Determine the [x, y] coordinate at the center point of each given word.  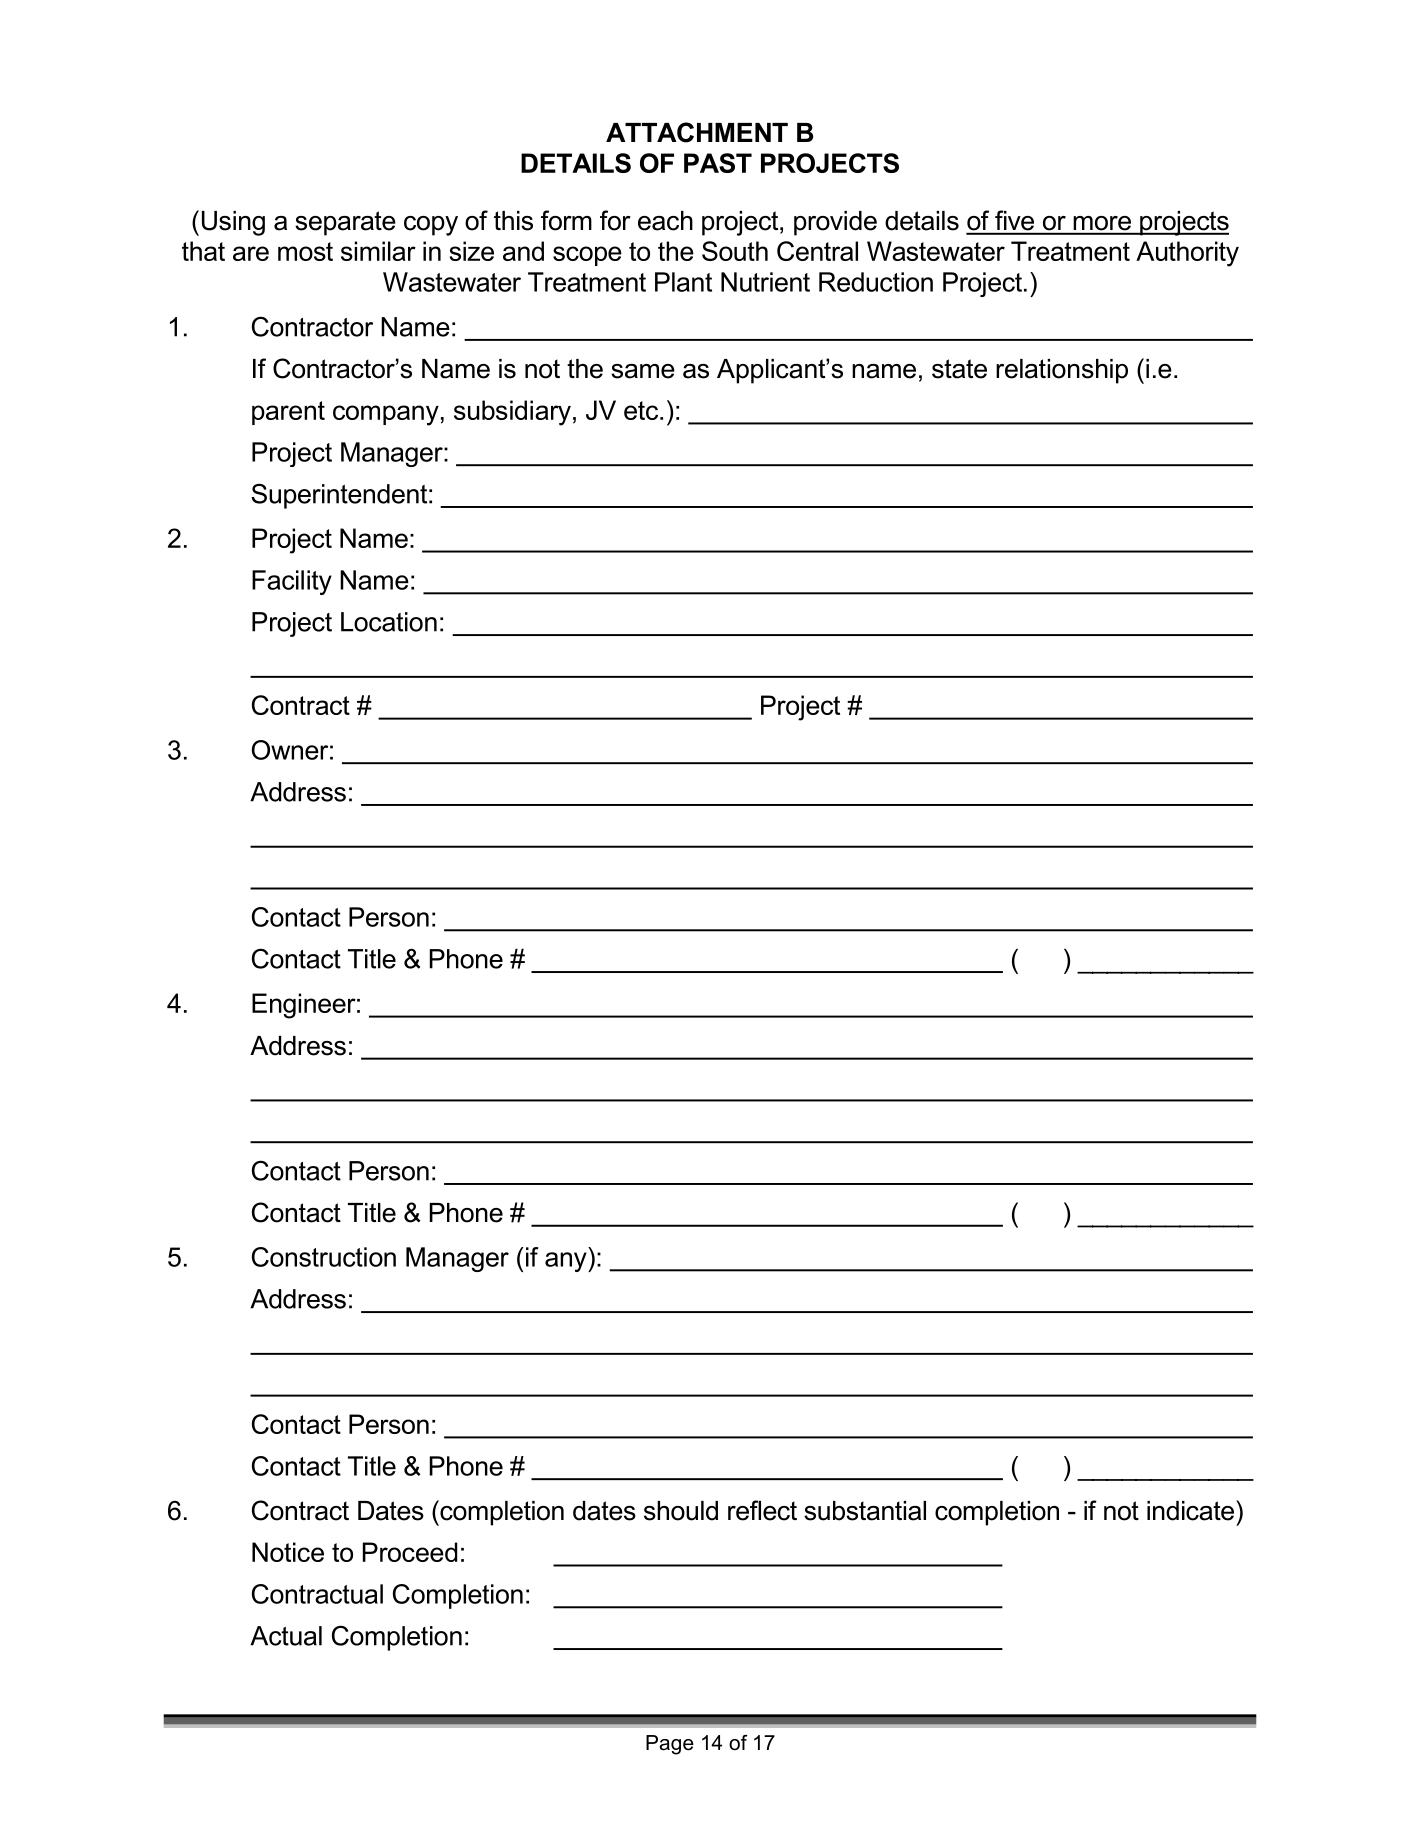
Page [670, 1745]
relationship [1062, 371]
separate [345, 223]
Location [389, 622]
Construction [324, 1257]
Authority [1187, 254]
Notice [288, 1552]
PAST [718, 163]
